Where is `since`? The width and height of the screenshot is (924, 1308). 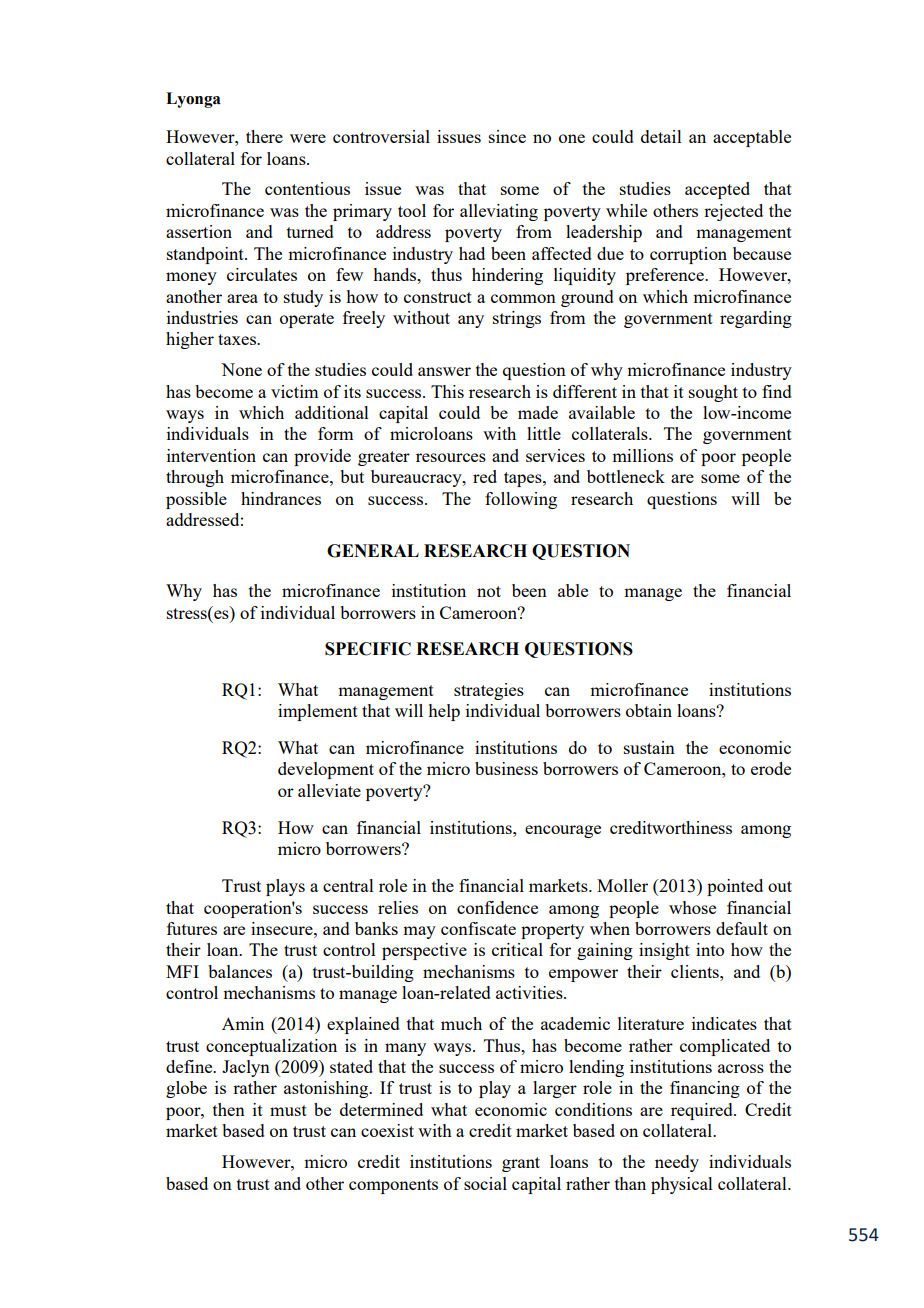
since is located at coordinates (507, 136).
